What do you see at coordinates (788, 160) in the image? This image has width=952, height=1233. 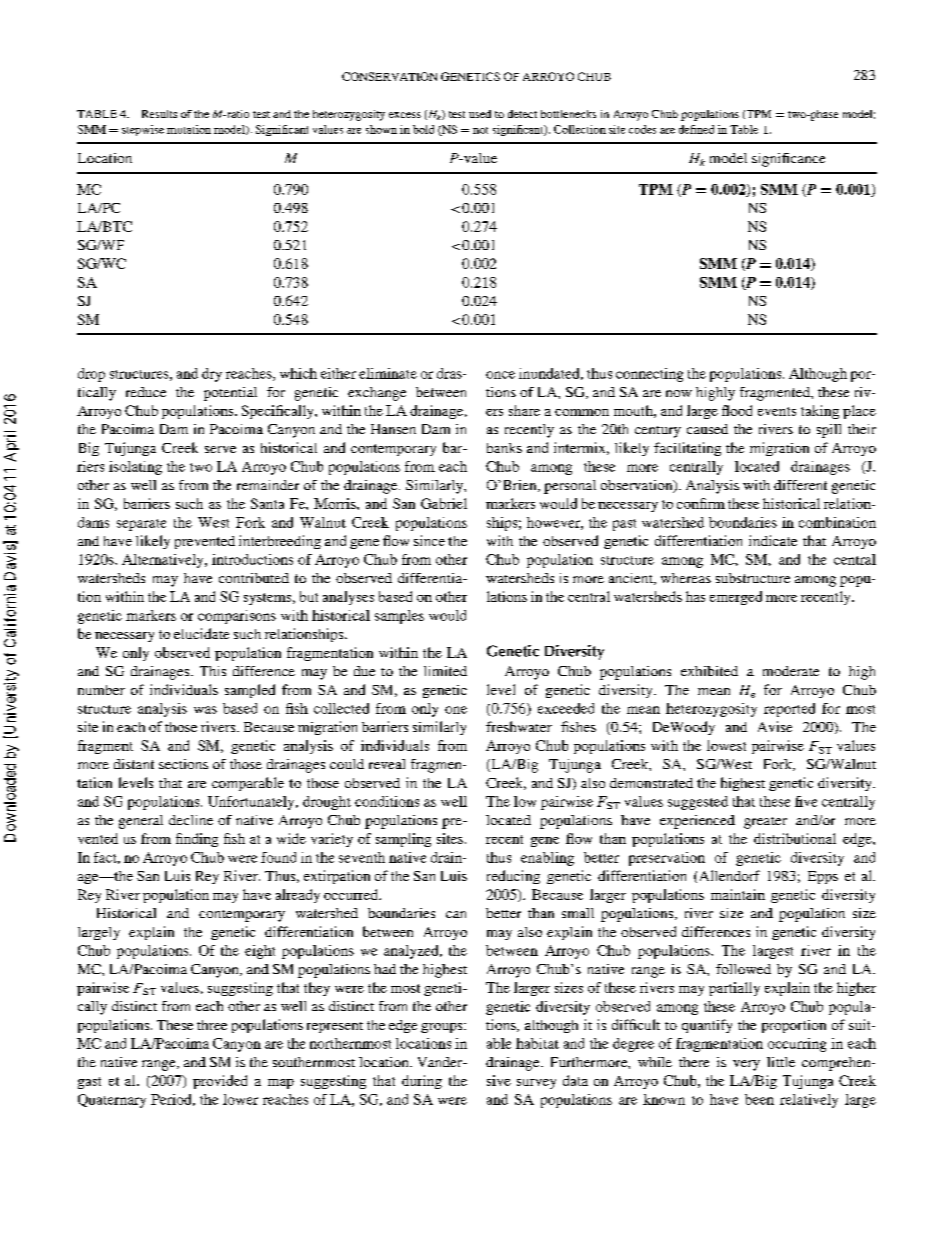 I see `significance` at bounding box center [788, 160].
